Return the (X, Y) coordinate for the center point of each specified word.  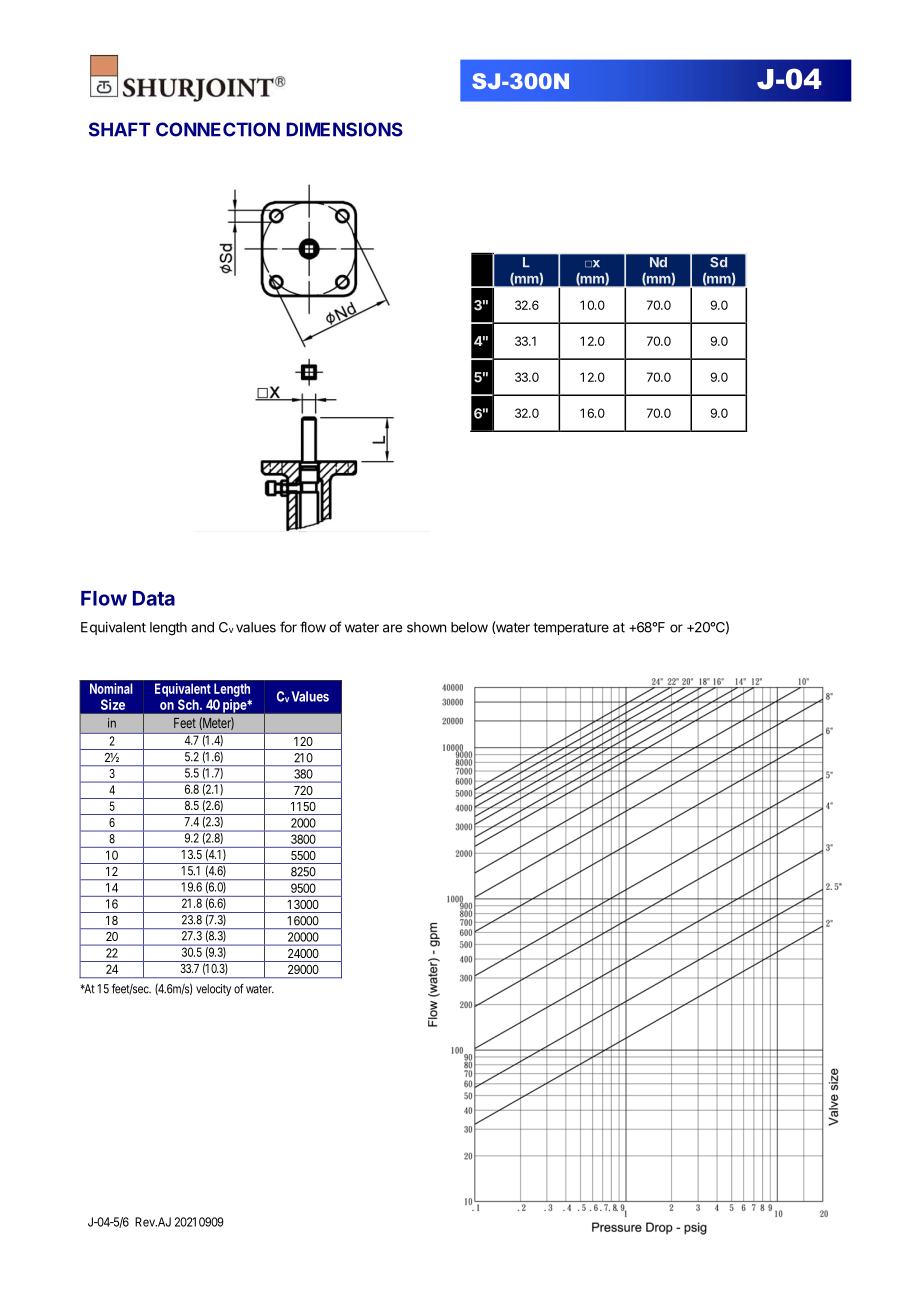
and (202, 627)
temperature (571, 629)
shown (426, 627)
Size (113, 704)
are (392, 628)
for (288, 627)
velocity (213, 990)
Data (154, 598)
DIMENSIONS (344, 129)
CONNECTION (218, 129)
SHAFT (120, 129)
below (469, 627)
